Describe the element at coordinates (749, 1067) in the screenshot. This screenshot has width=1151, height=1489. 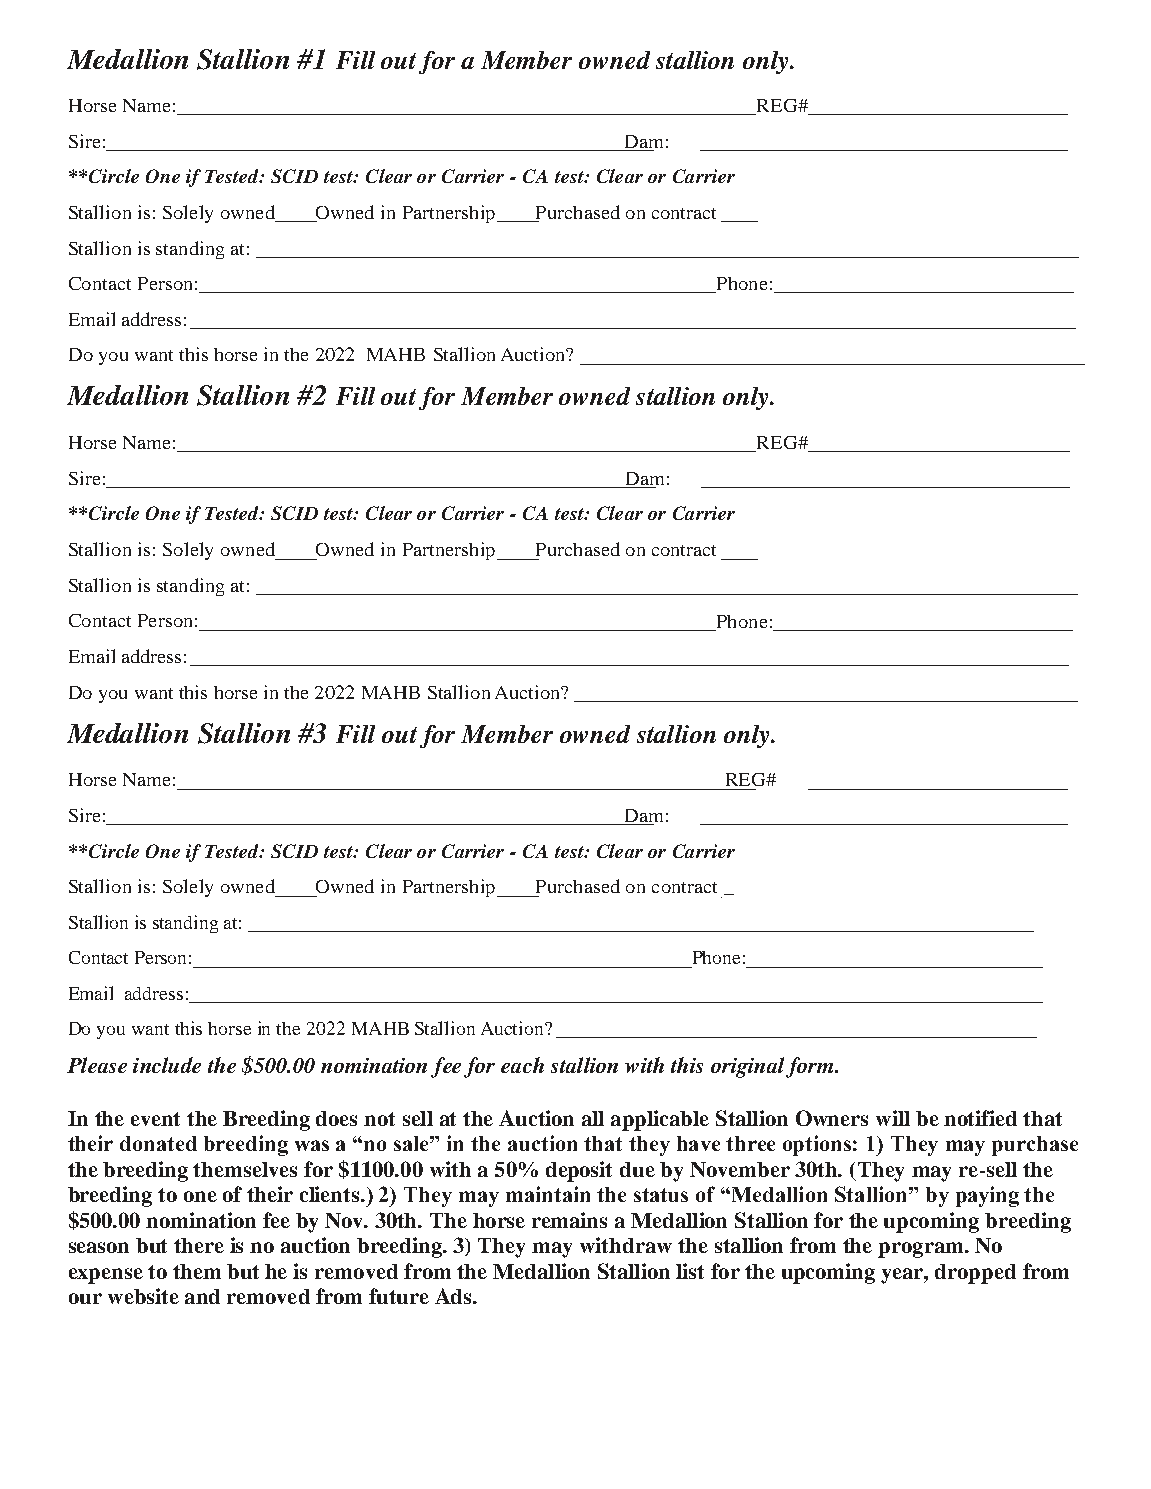
I see `original` at that location.
